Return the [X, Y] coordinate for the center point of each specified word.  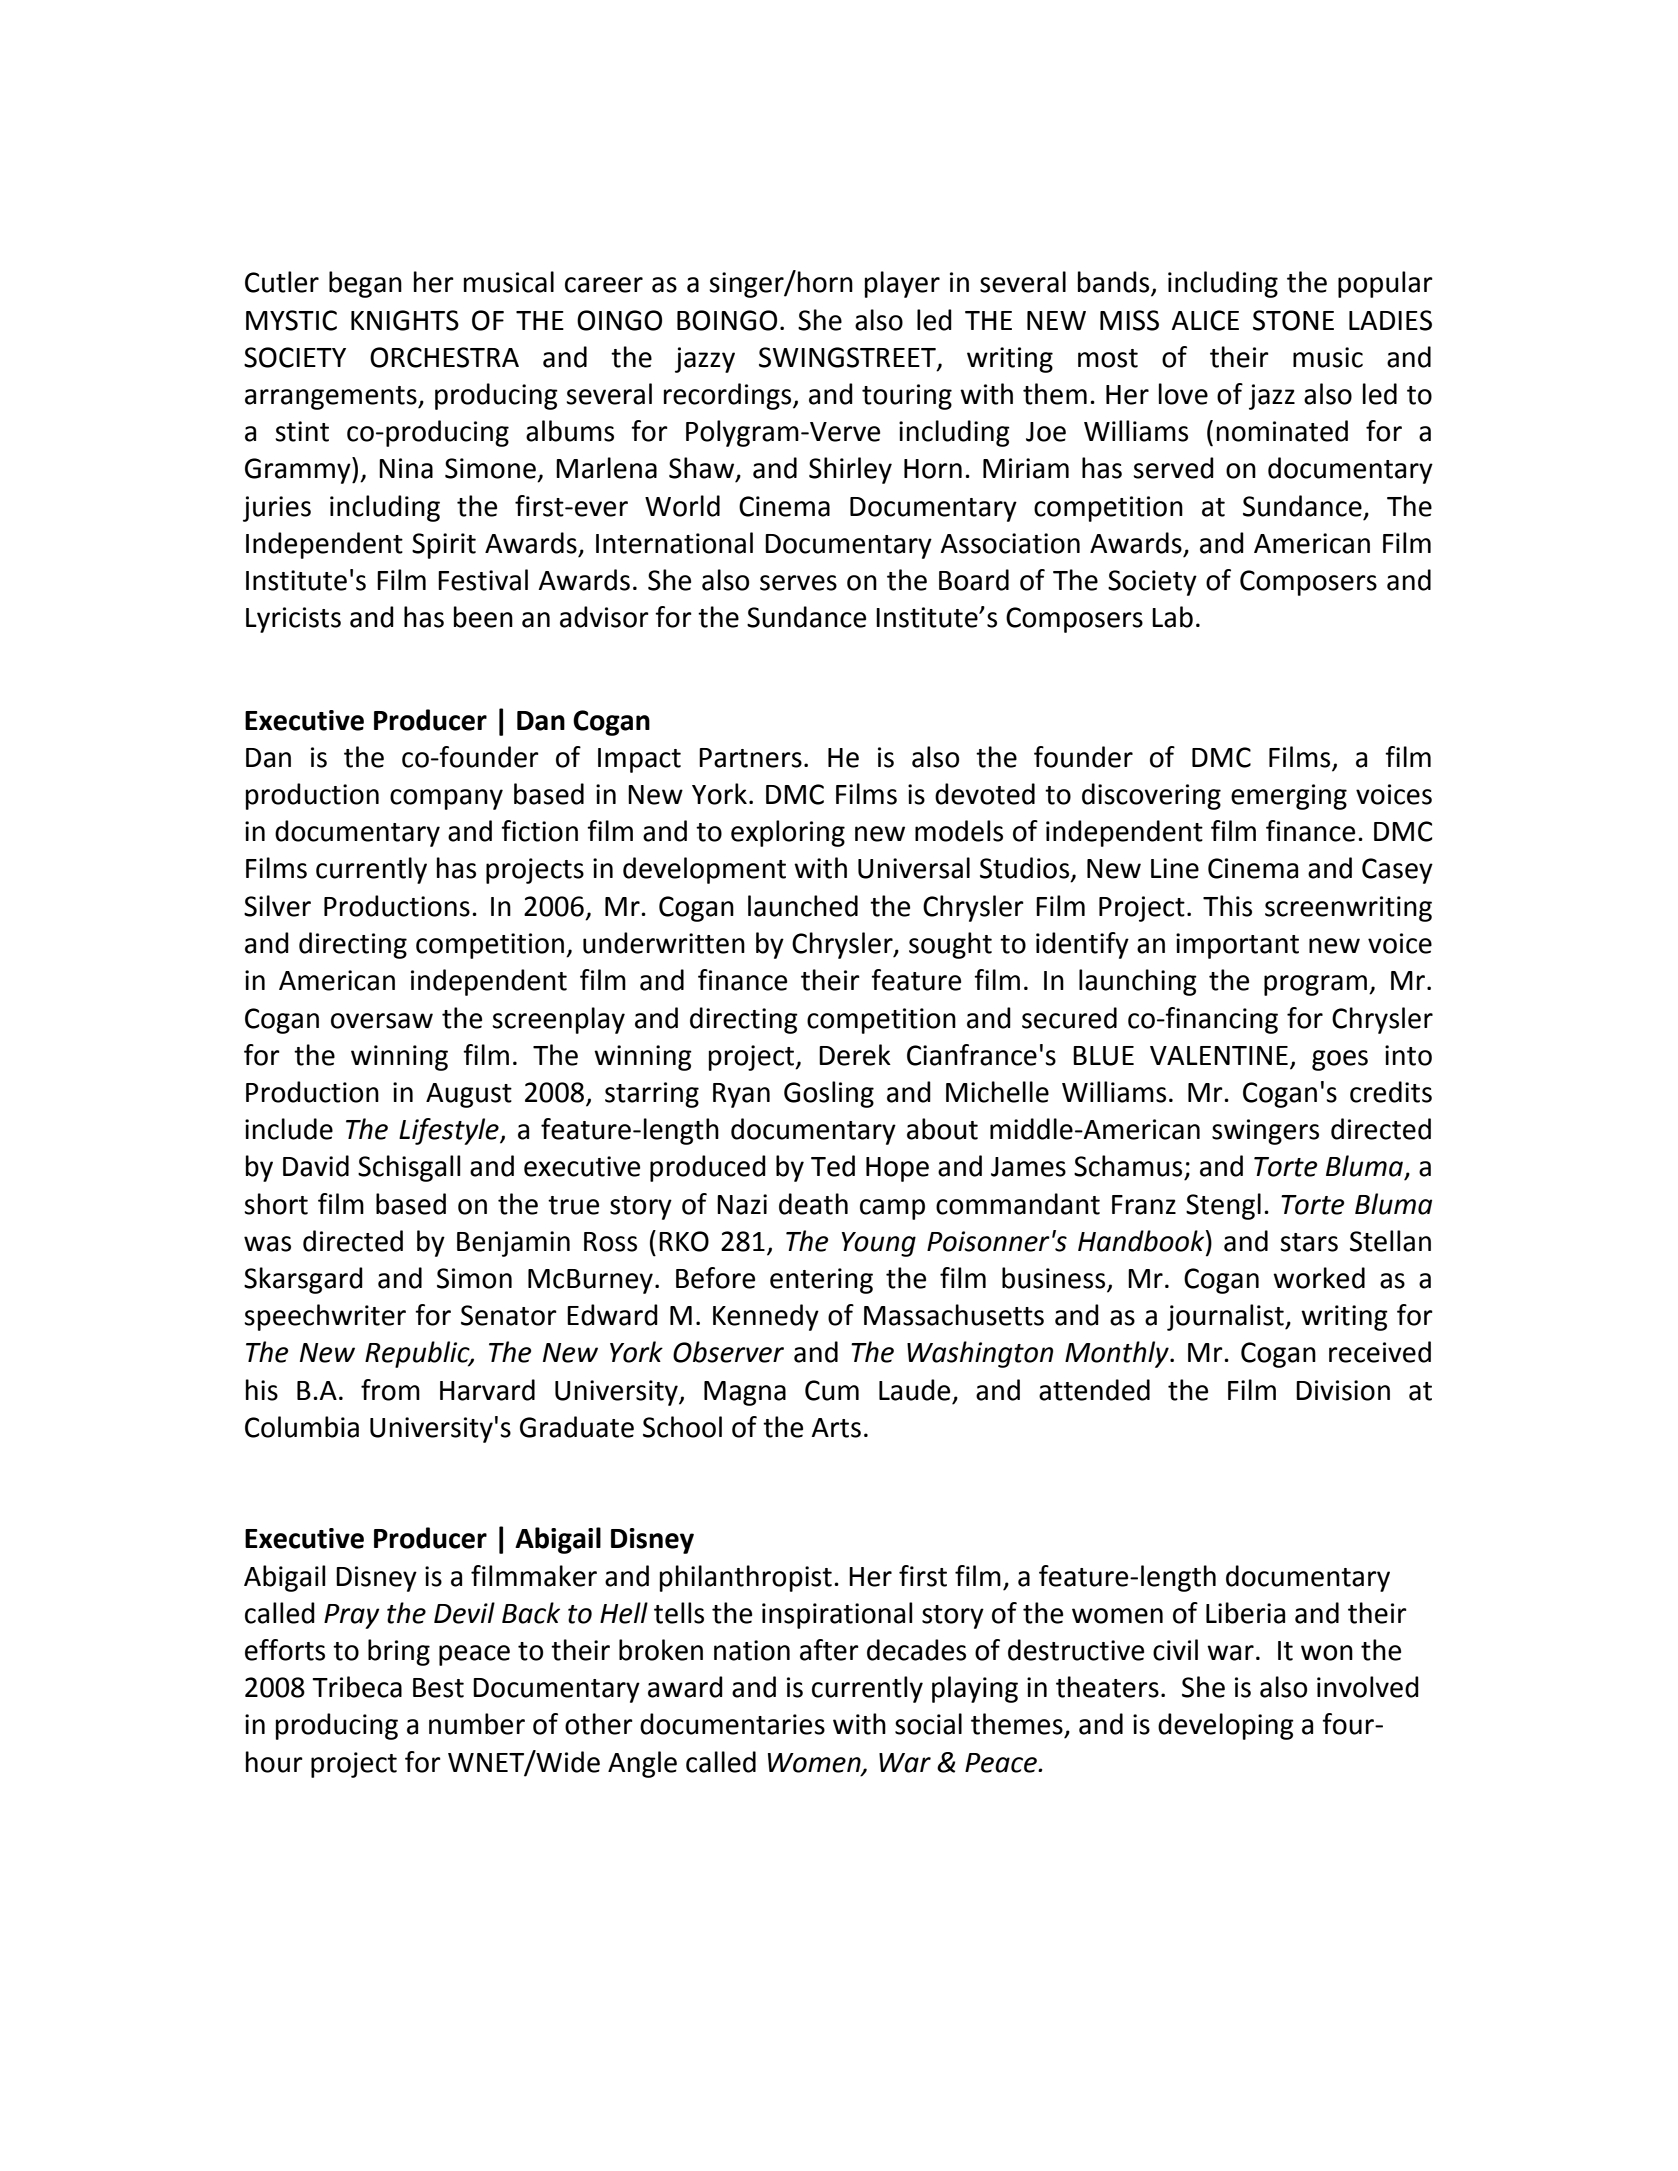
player [902, 284]
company [446, 799]
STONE [1293, 320]
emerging [1289, 797]
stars [1309, 1242]
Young [879, 1244]
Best [438, 1688]
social [928, 1724]
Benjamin [513, 1244]
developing [1226, 1726]
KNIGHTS [405, 320]
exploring [788, 833]
